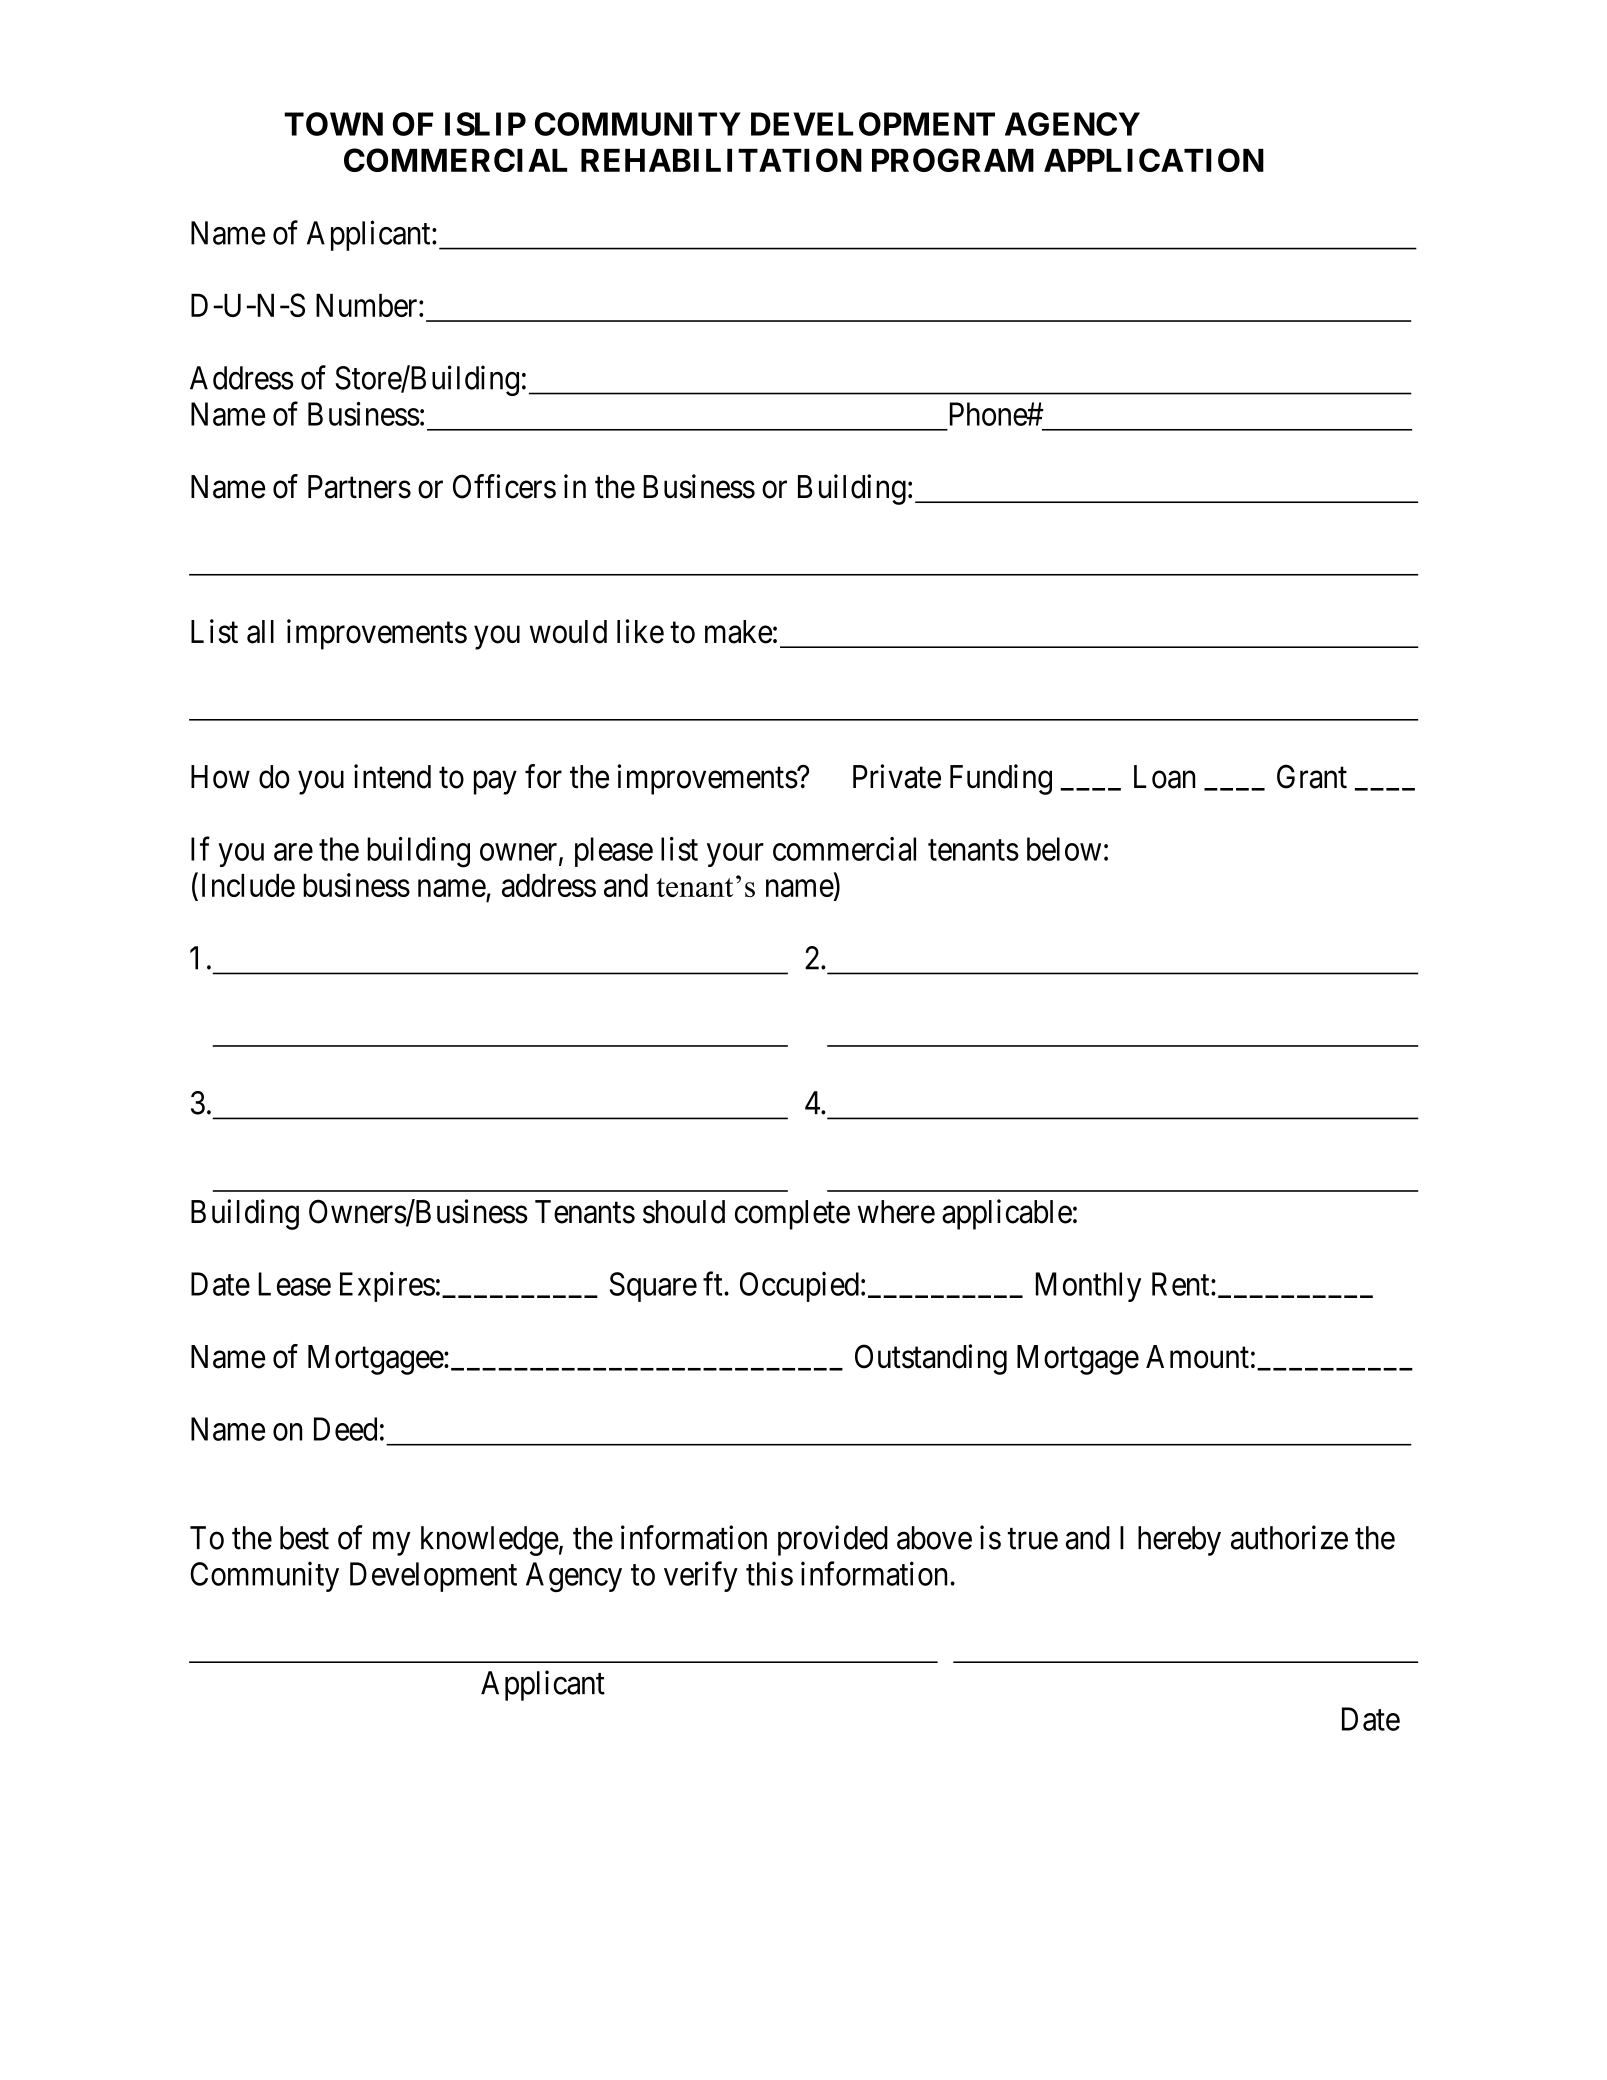 This screenshot has width=1607, height=2080. What do you see at coordinates (1179, 1541) in the screenshot?
I see `hereby` at bounding box center [1179, 1541].
